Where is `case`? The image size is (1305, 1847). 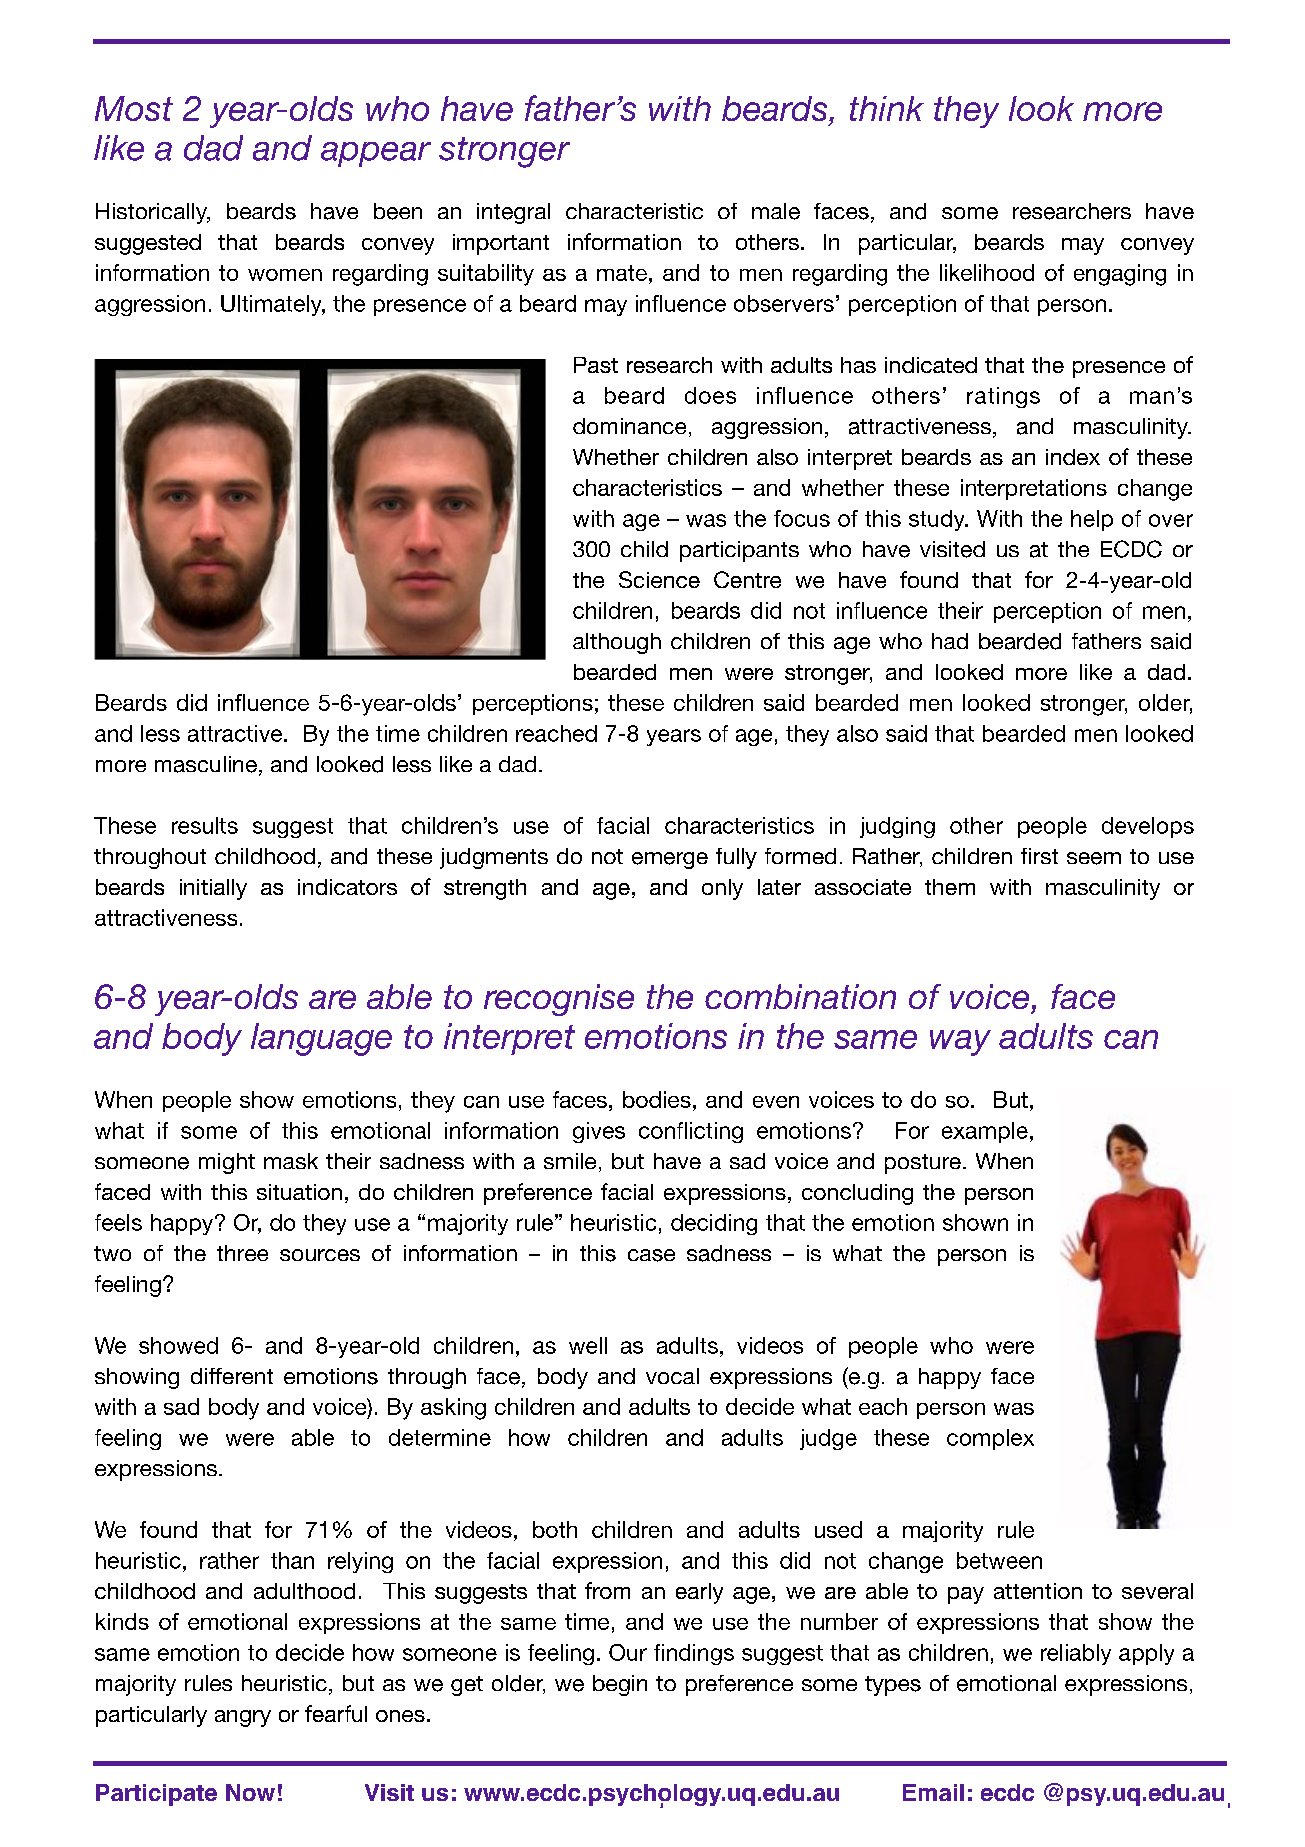 case is located at coordinates (651, 1255).
